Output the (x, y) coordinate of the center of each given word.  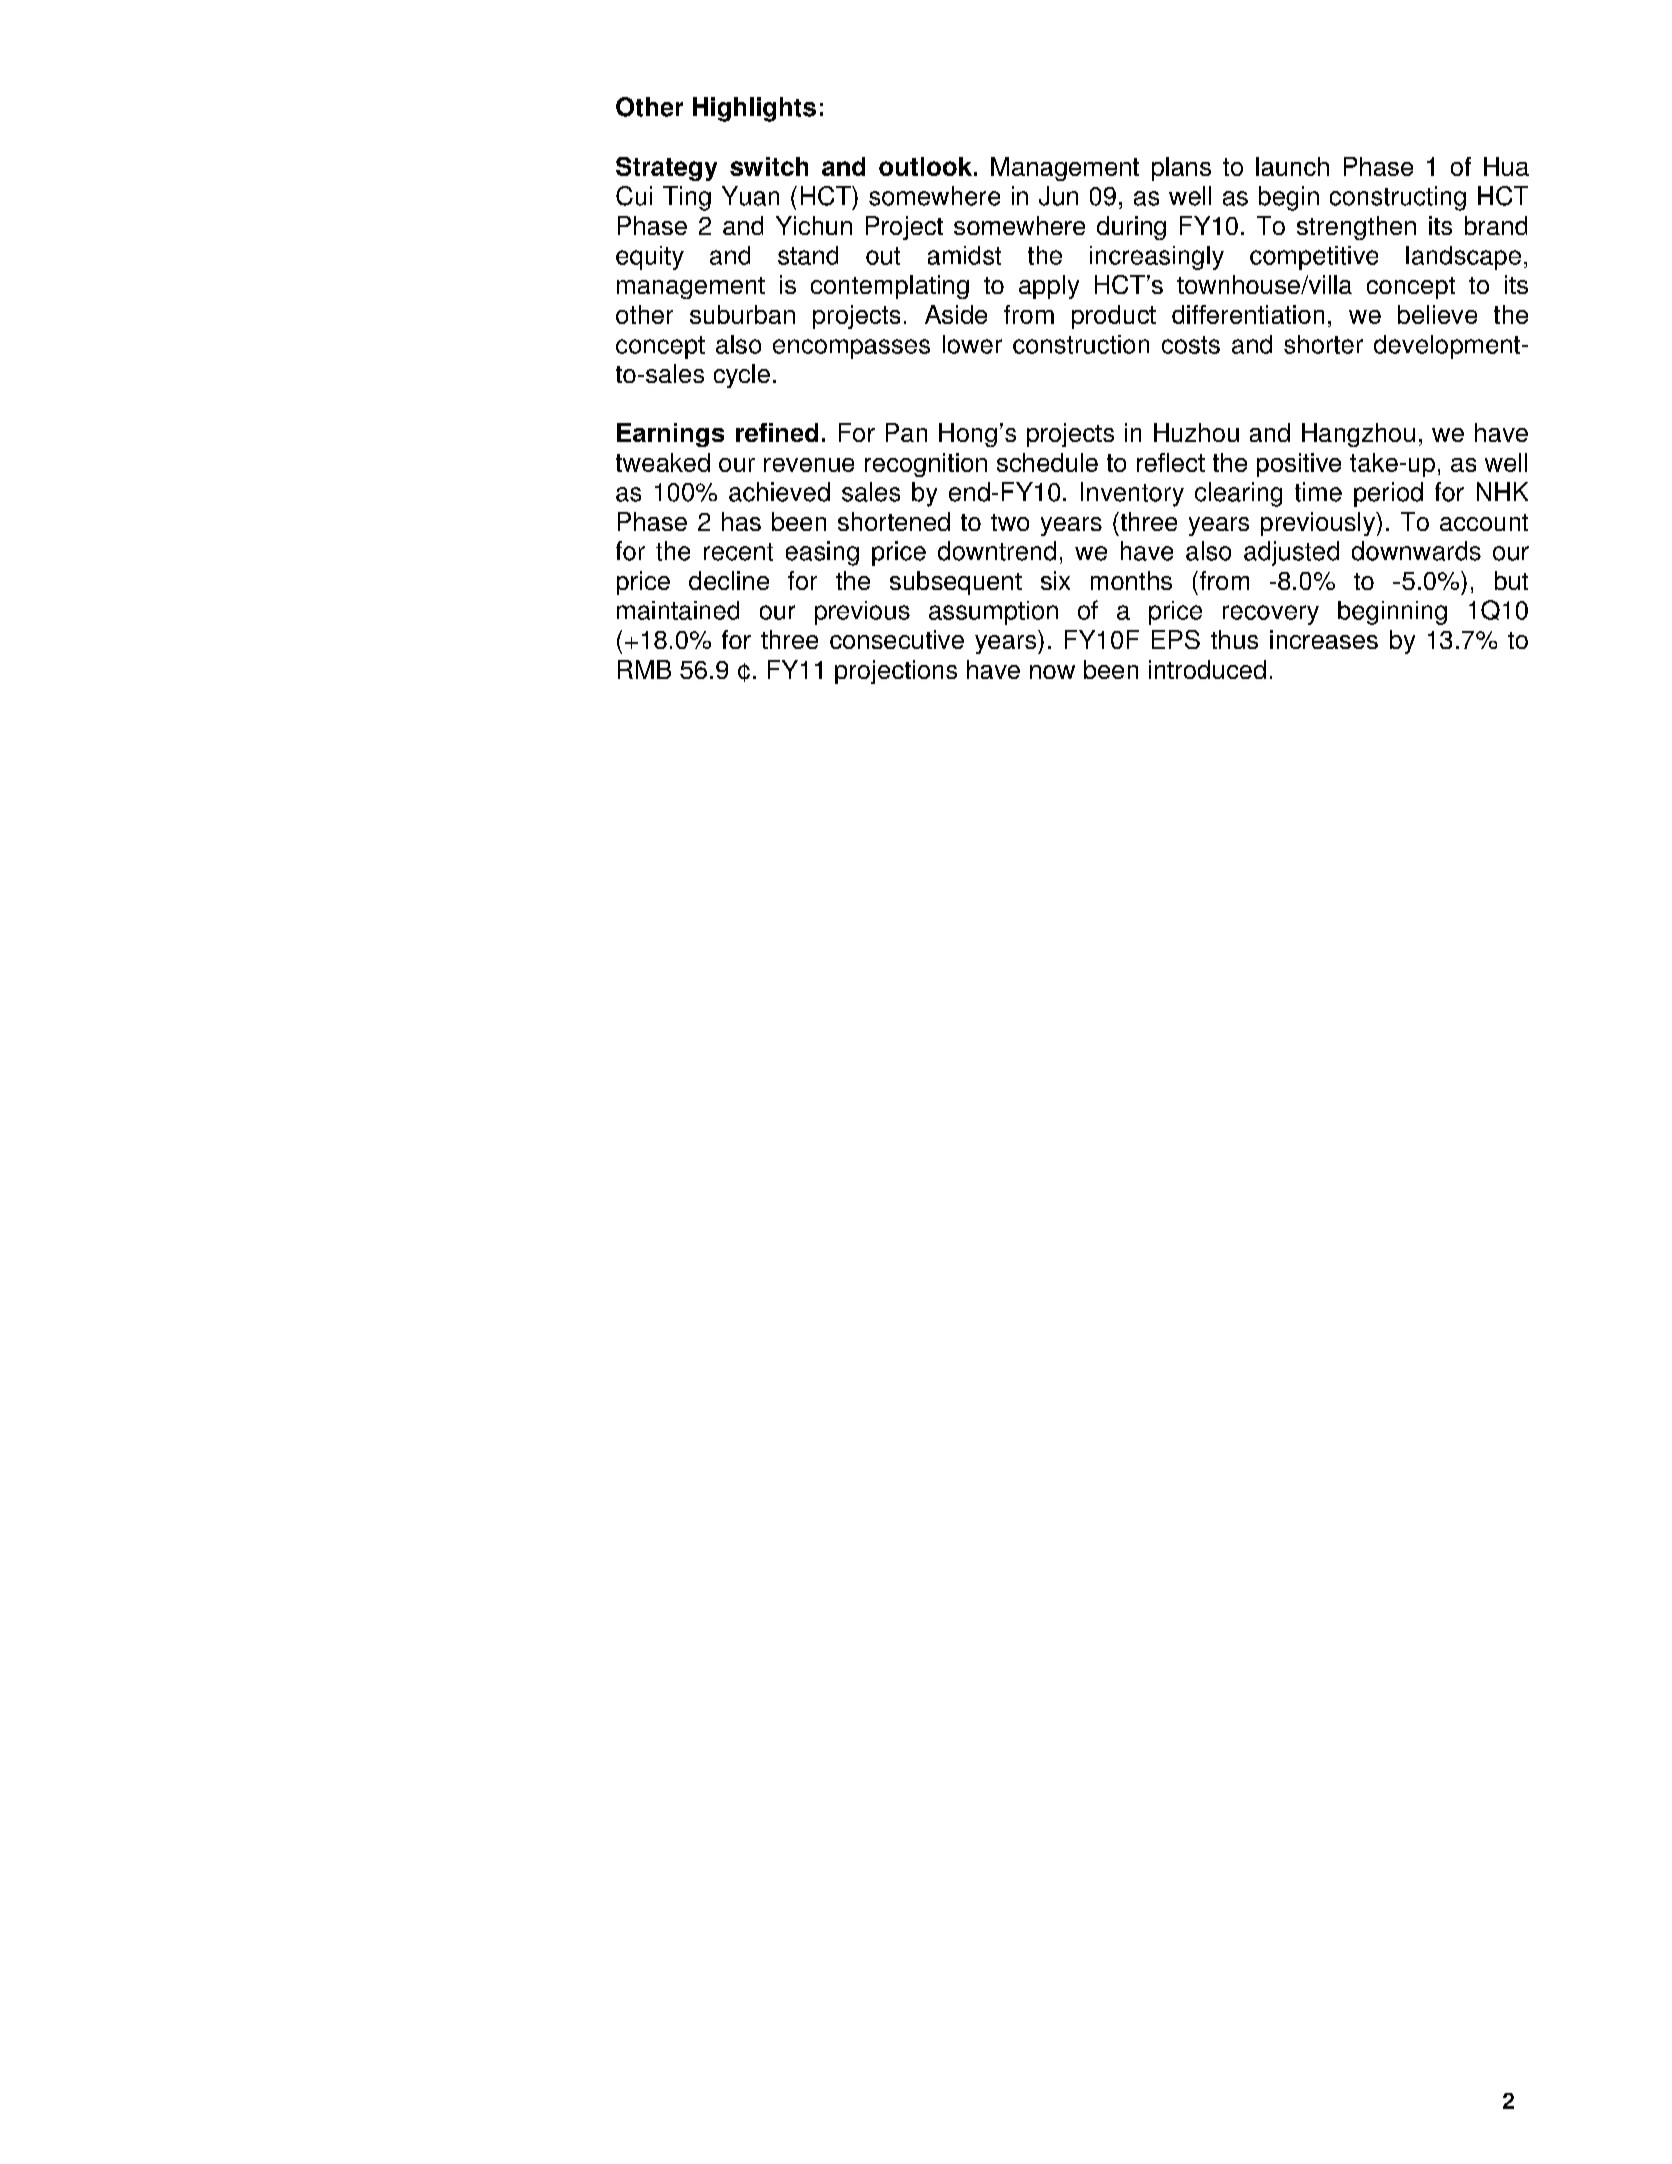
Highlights (754, 109)
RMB (644, 669)
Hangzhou (1358, 435)
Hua (1506, 166)
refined (777, 432)
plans (1181, 169)
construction (1081, 344)
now (1052, 672)
